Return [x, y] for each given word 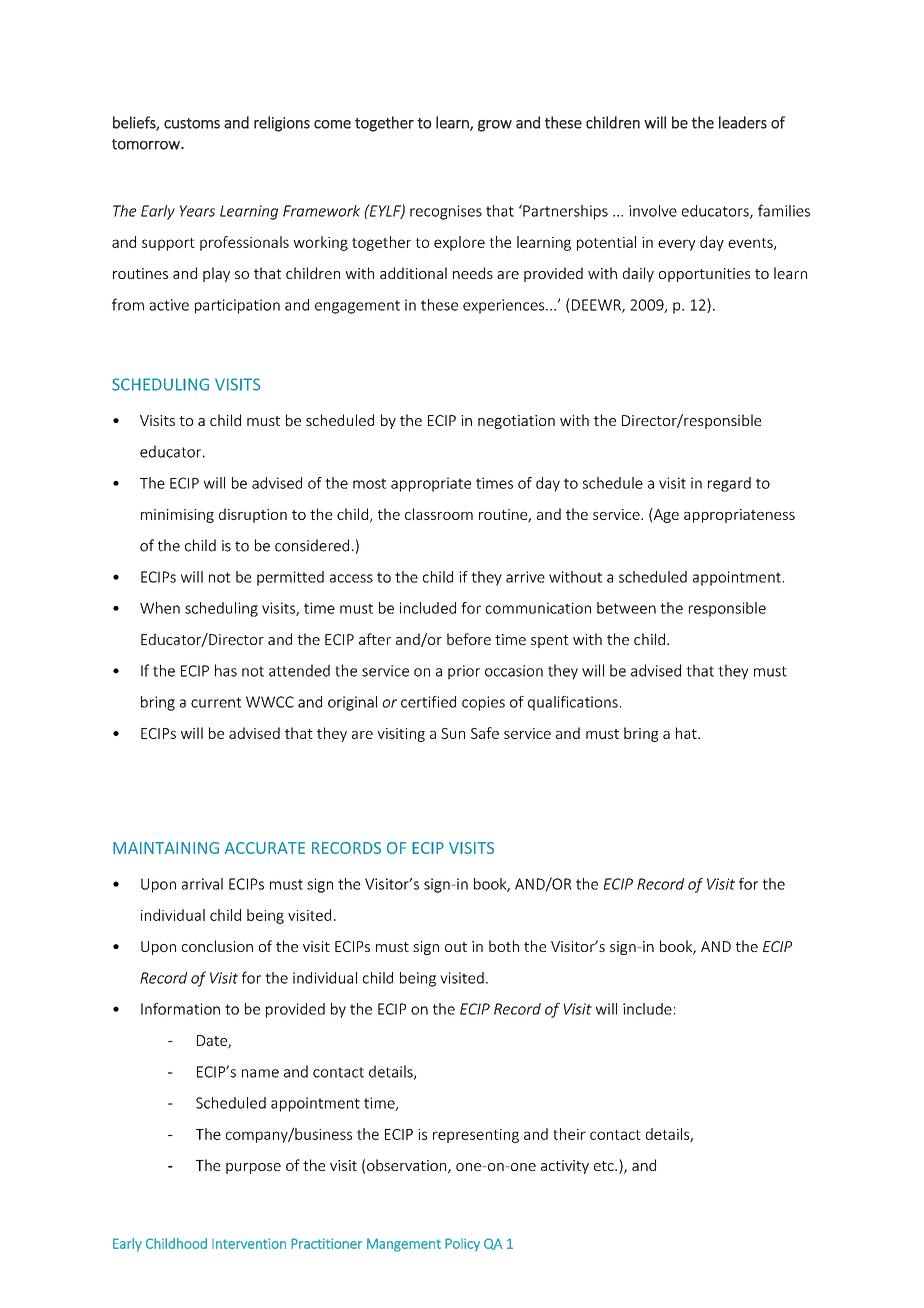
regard [729, 484]
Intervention [249, 1243]
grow [495, 126]
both [504, 946]
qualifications [573, 703]
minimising [177, 516]
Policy [462, 1245]
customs [192, 123]
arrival [202, 884]
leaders [743, 122]
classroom [439, 514]
